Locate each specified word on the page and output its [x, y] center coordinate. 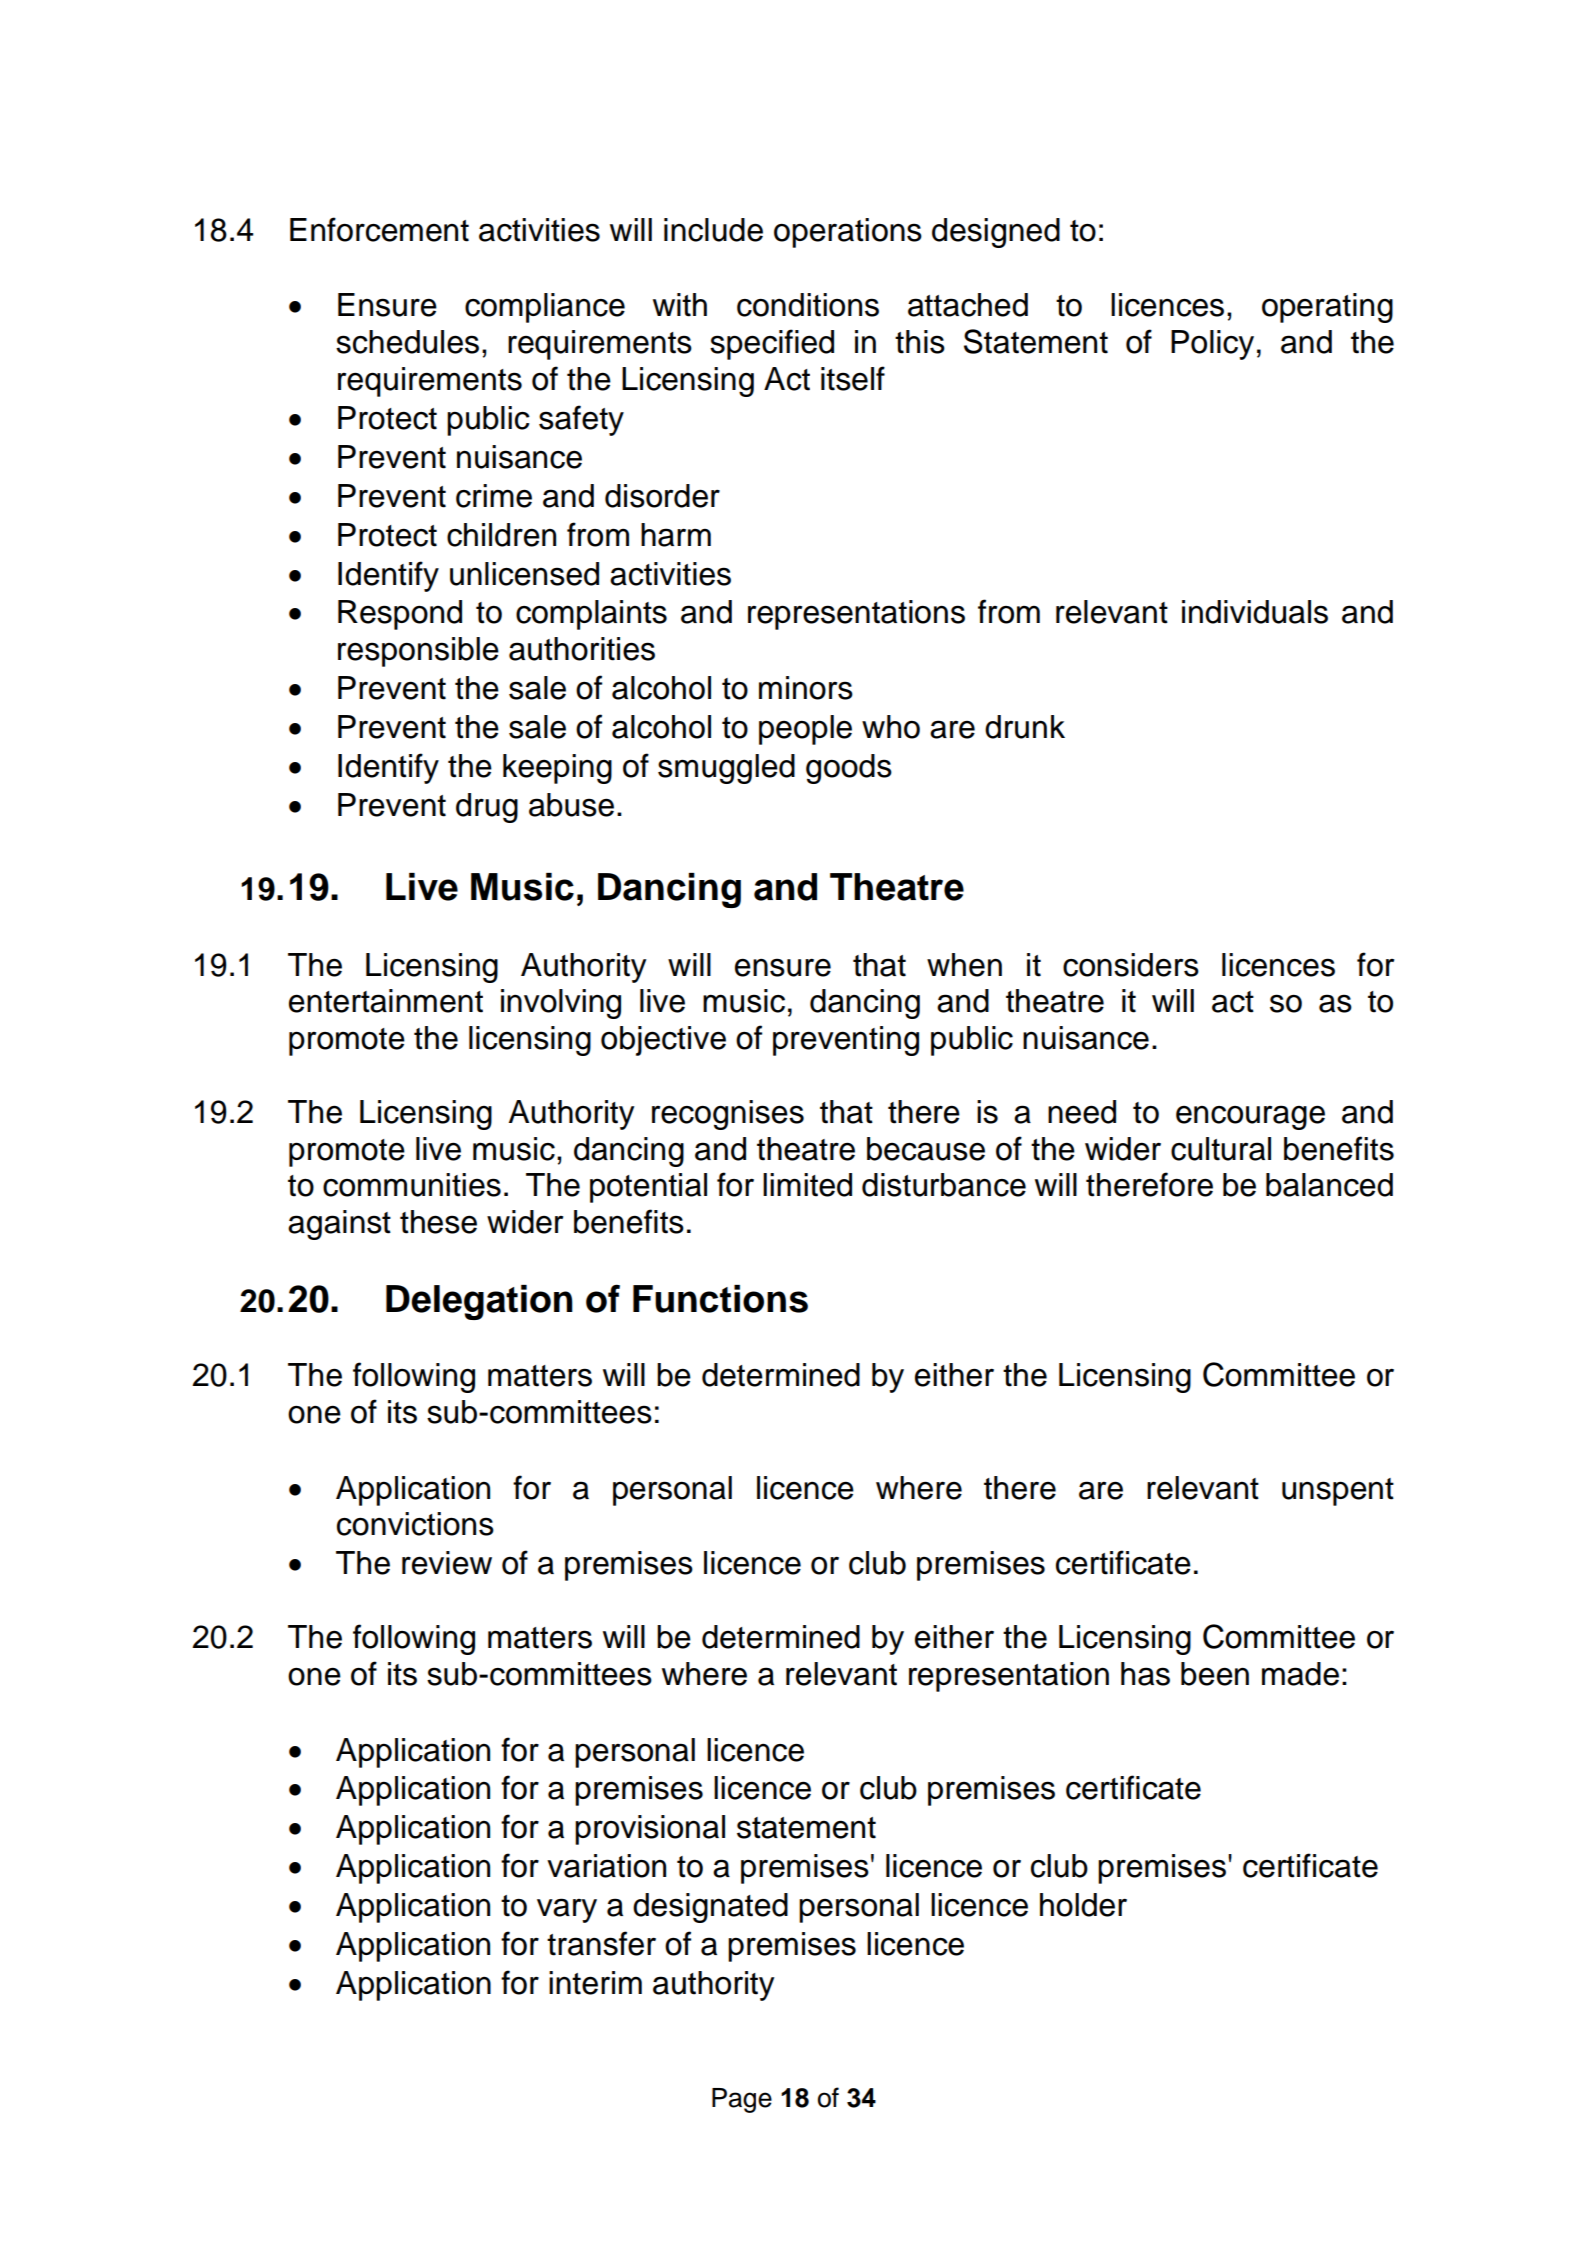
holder [1083, 1905]
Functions [720, 1299]
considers [1131, 965]
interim [595, 1983]
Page [742, 2100]
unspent [1338, 1492]
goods [849, 769]
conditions [808, 305]
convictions [415, 1524]
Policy [1212, 345]
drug [487, 808]
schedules [407, 342]
